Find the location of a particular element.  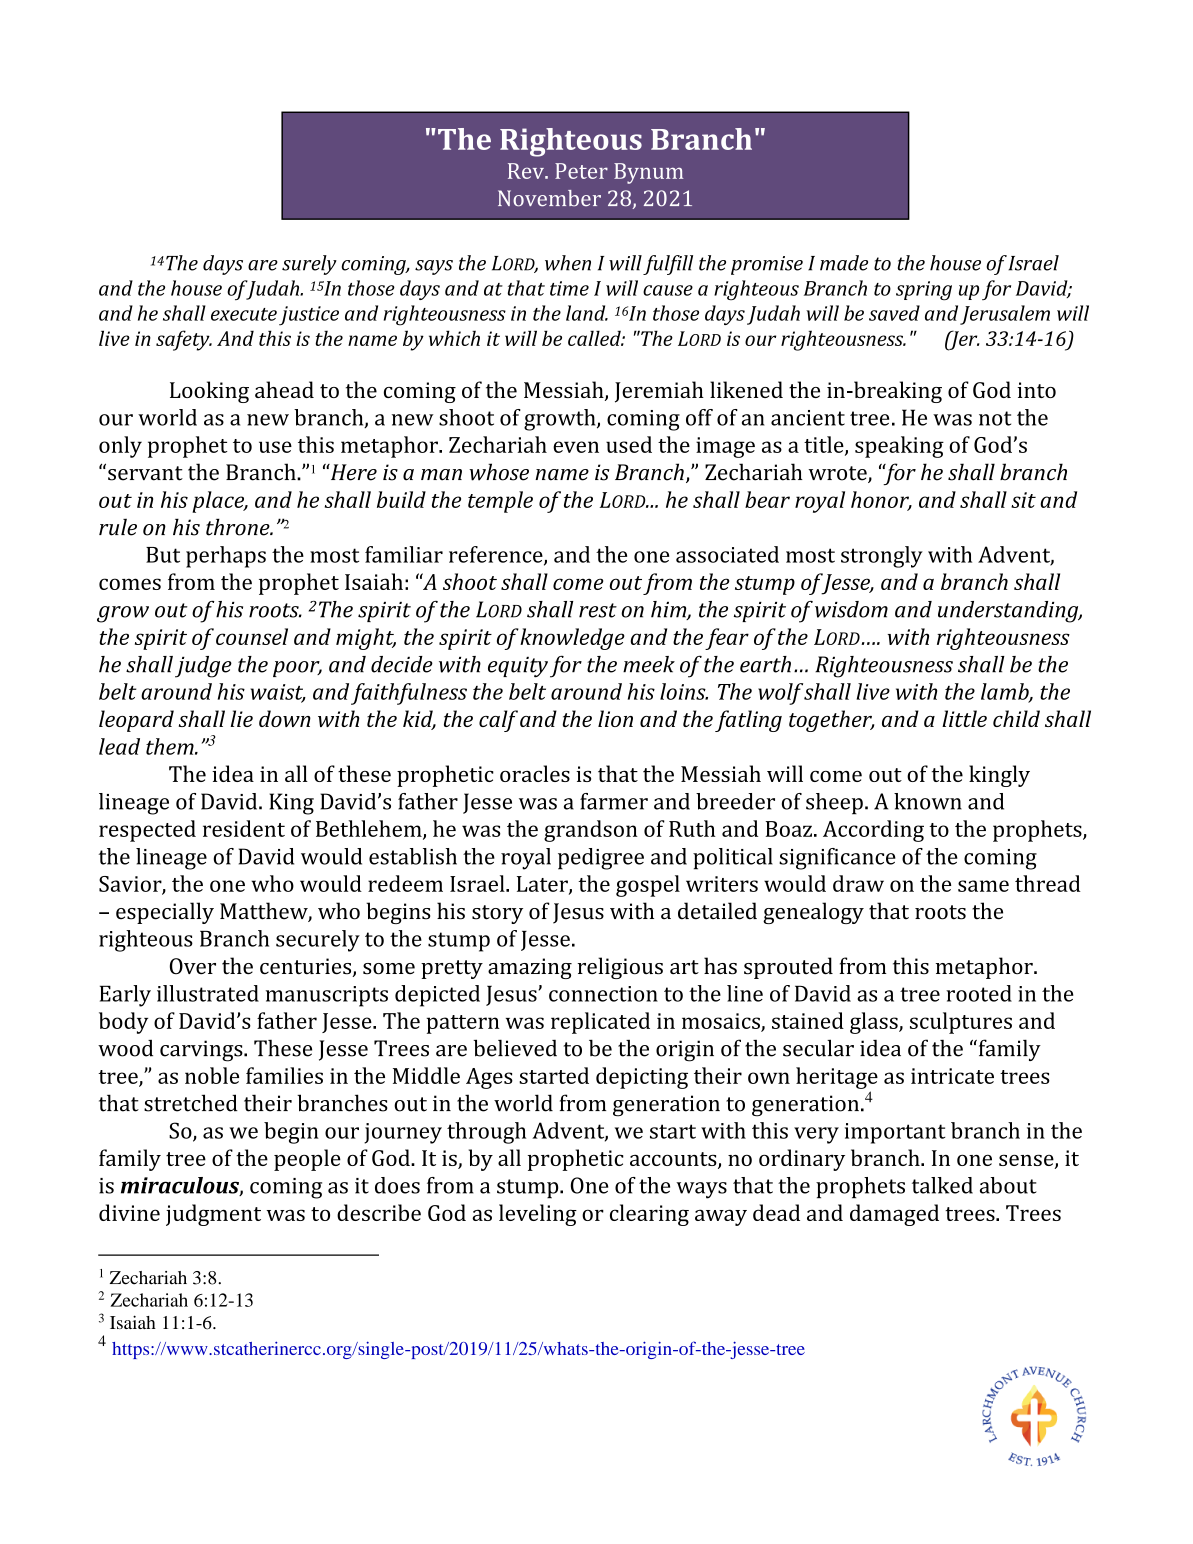

little is located at coordinates (964, 718).
